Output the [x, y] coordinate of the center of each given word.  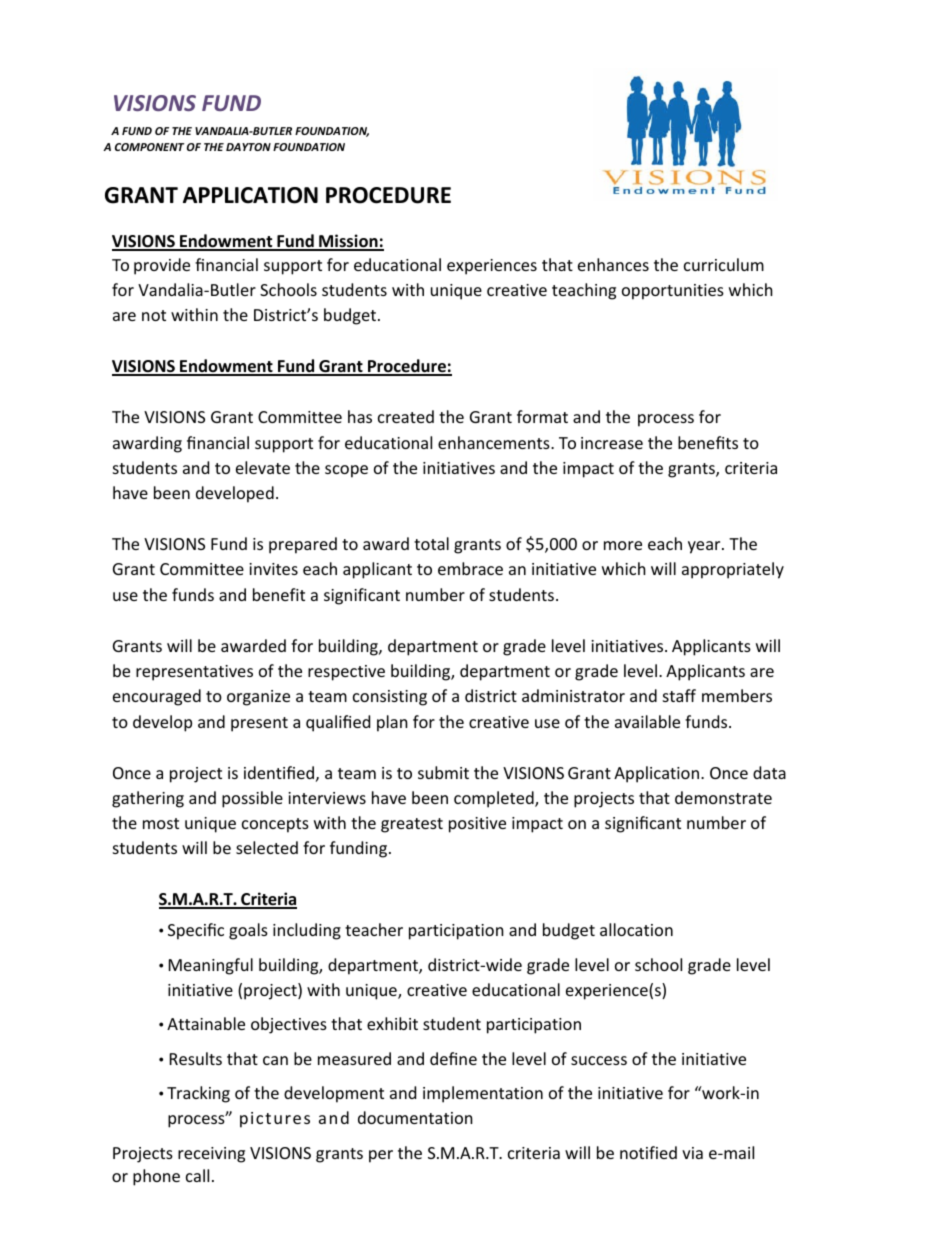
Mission [348, 242]
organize [258, 698]
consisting [390, 698]
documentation [415, 1117]
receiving [211, 1155]
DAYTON [248, 147]
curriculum [724, 264]
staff [679, 695]
